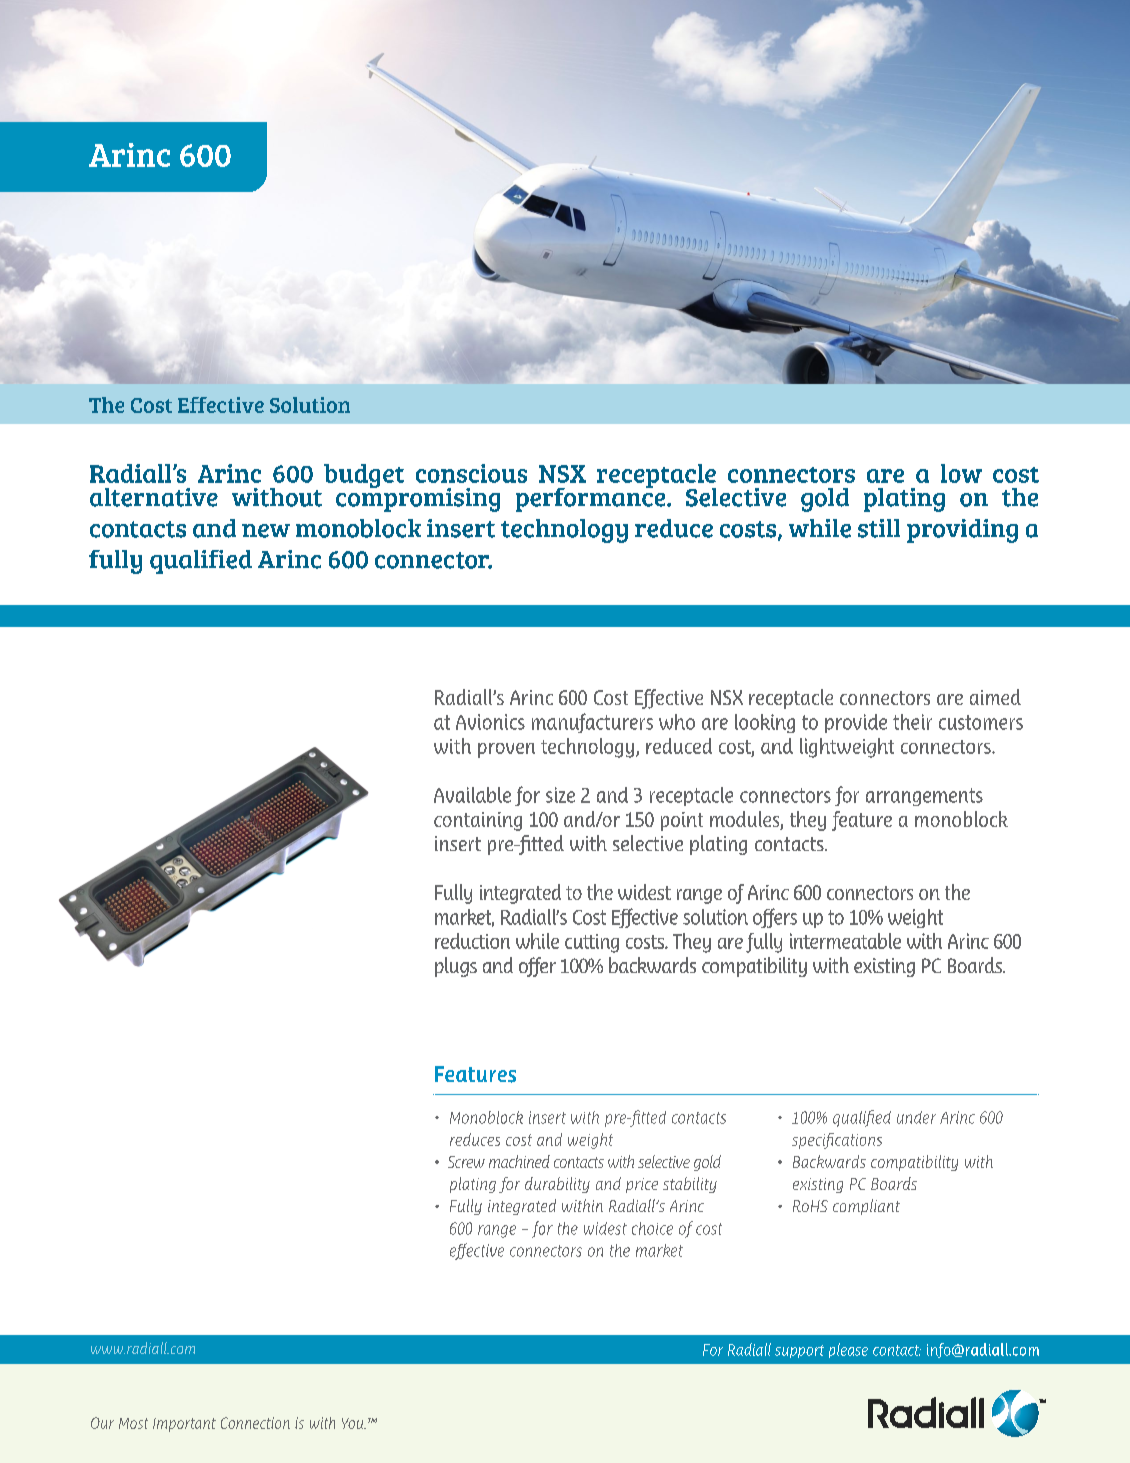  I want to click on plugs, so click(456, 967).
